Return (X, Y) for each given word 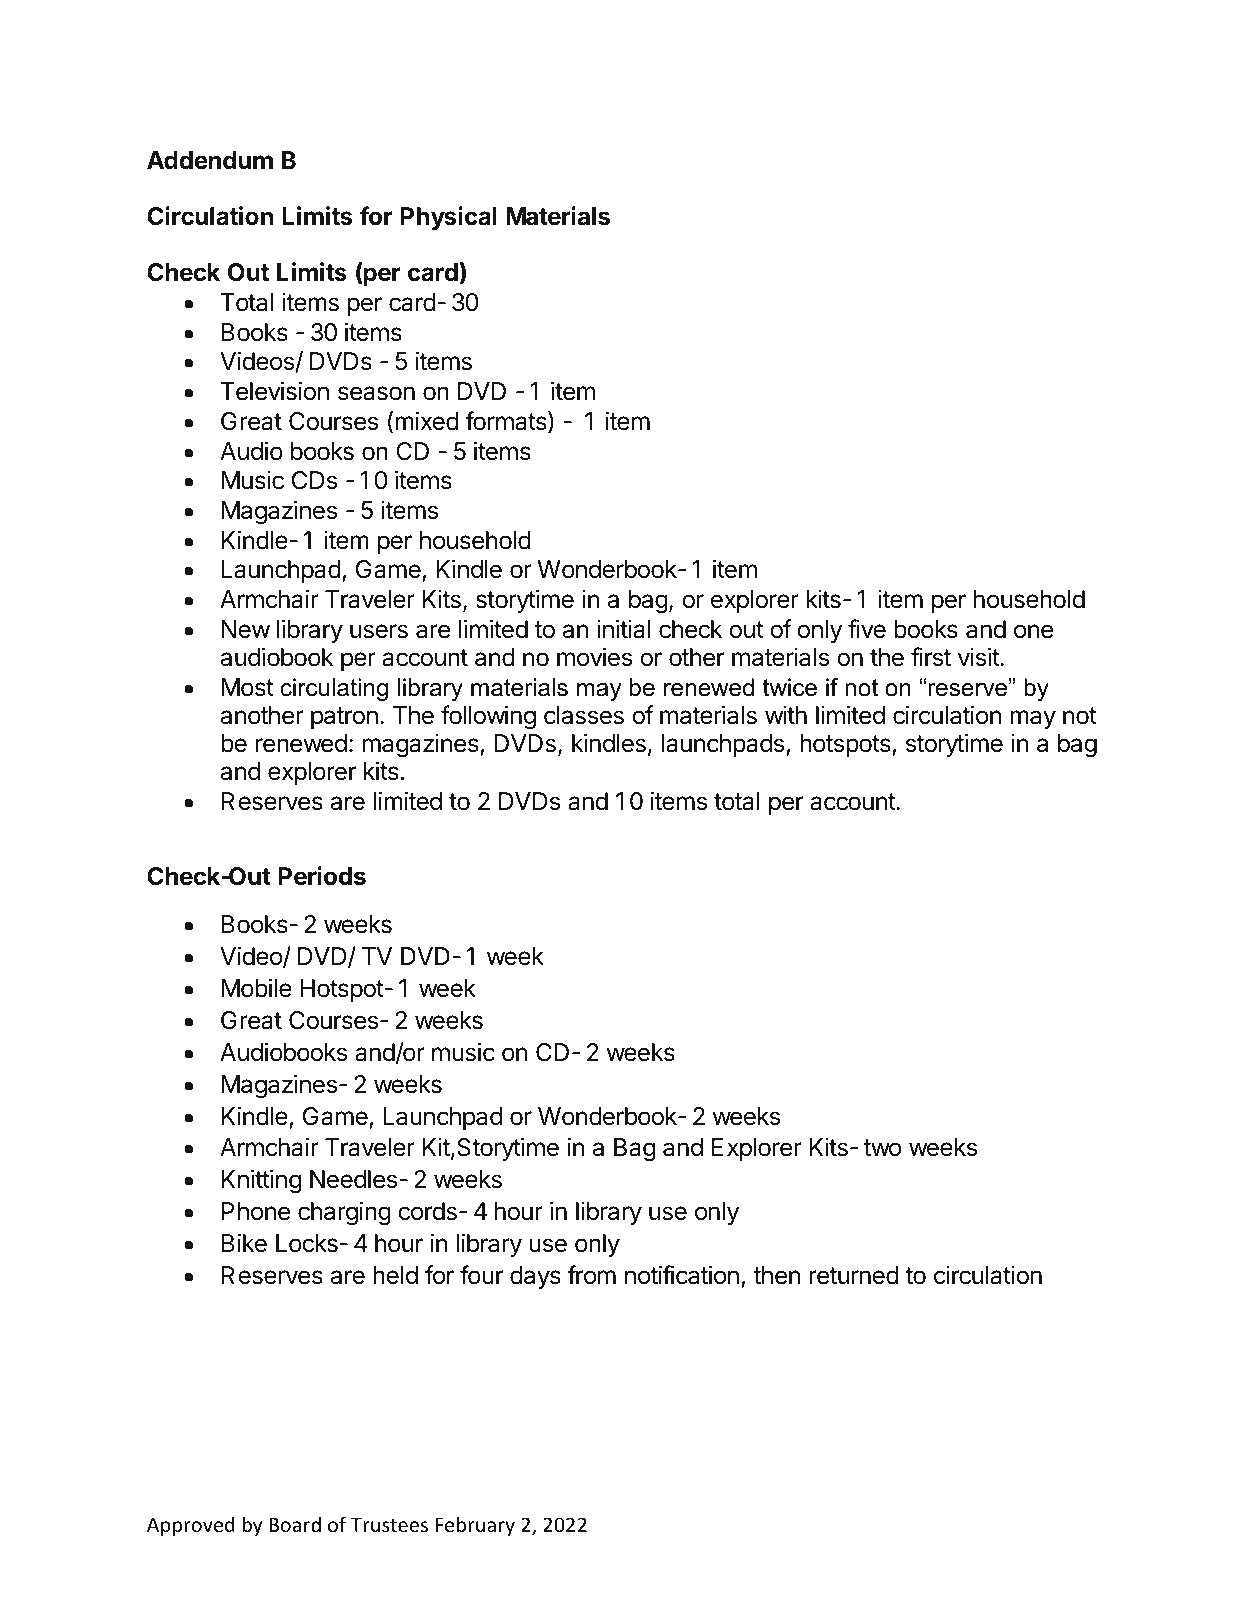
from (591, 1275)
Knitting (261, 1181)
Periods (322, 876)
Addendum (210, 160)
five (867, 629)
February (475, 1526)
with (786, 715)
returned (854, 1275)
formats (507, 422)
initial (623, 629)
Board (295, 1524)
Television (275, 391)
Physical (448, 218)
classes (584, 715)
